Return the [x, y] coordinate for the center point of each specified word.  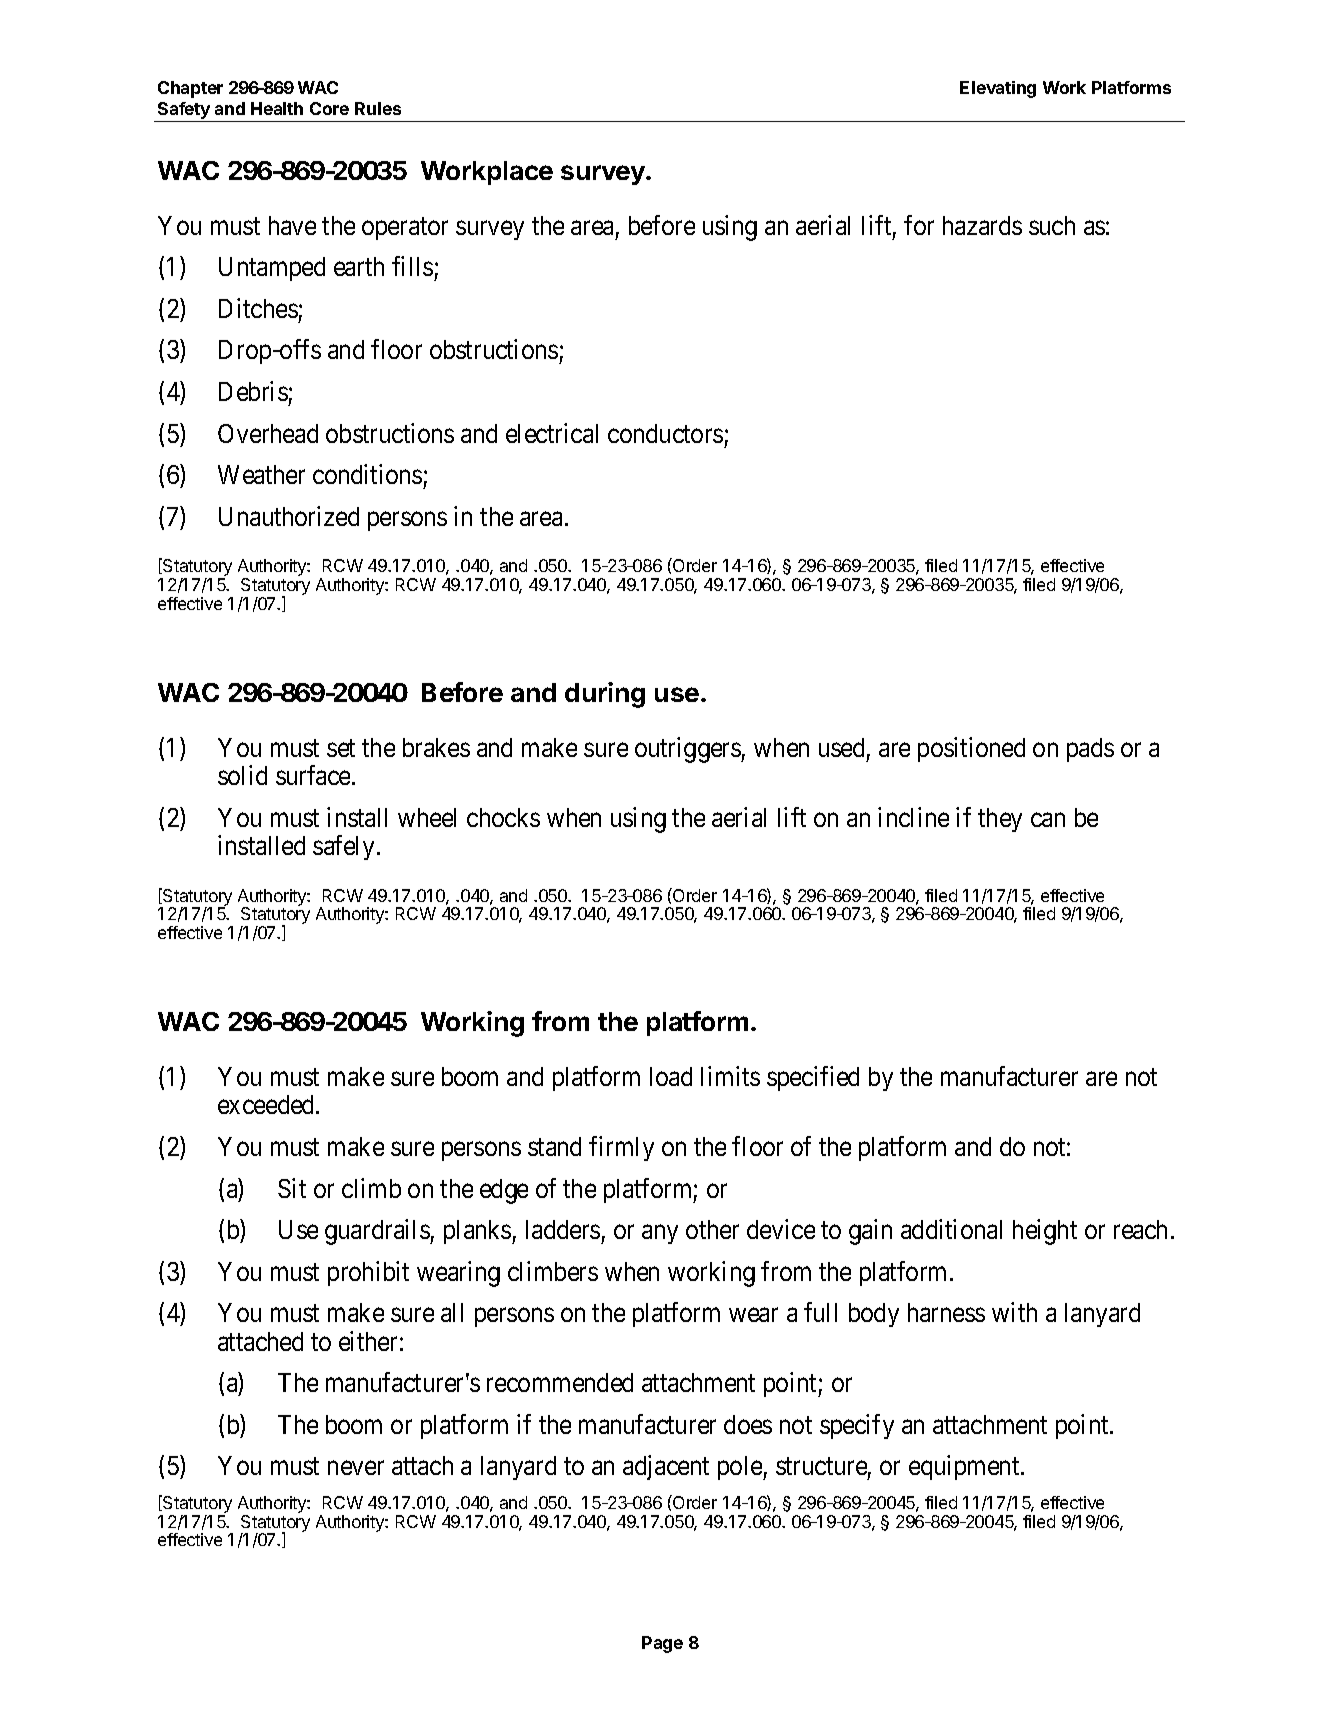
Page [662, 1644]
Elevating [998, 89]
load [671, 1076]
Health [277, 108]
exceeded [267, 1104]
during [605, 695]
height [1045, 1232]
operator [405, 228]
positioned [971, 749]
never [356, 1468]
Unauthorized [289, 516]
